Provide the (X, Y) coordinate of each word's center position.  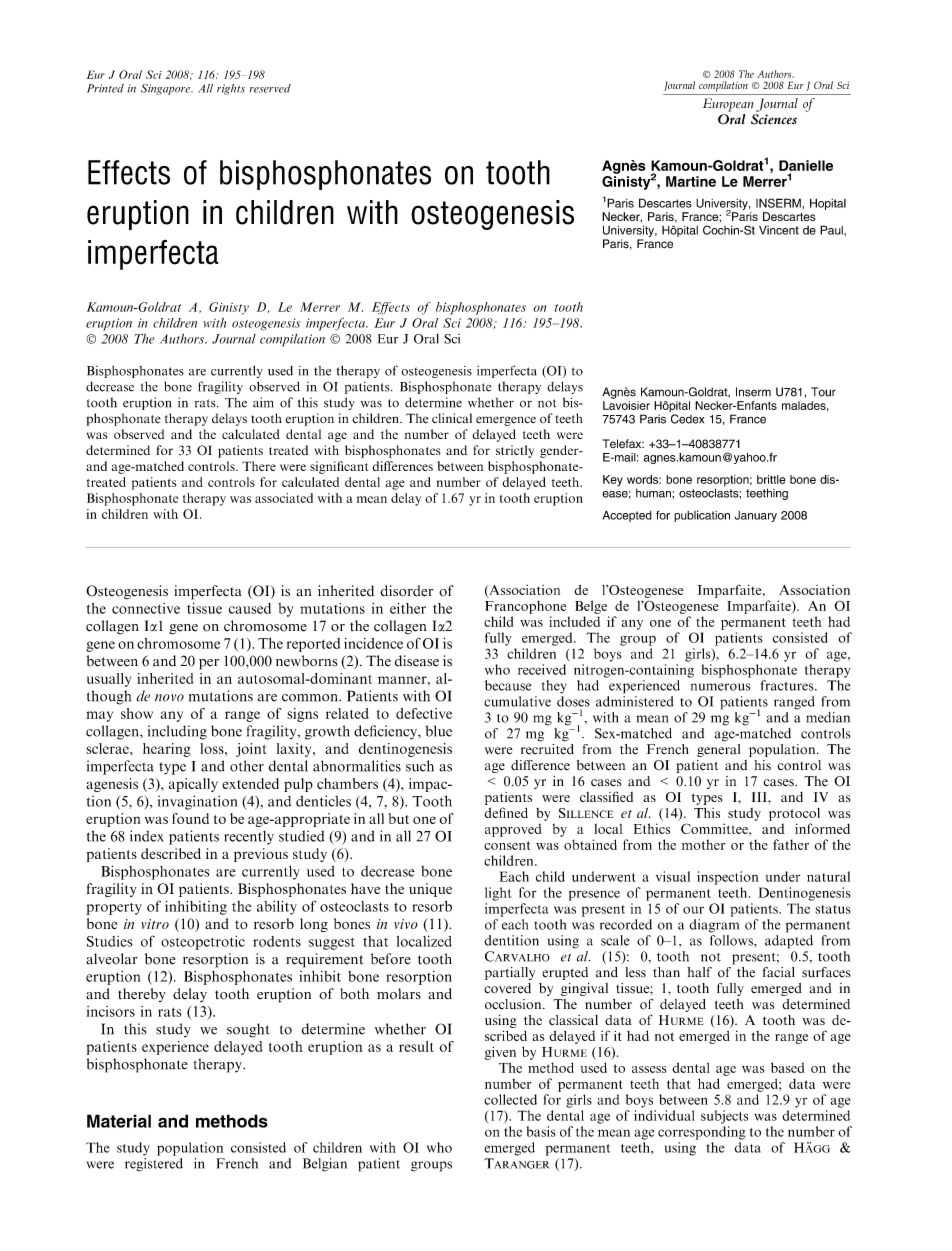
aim (263, 402)
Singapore (167, 89)
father (791, 844)
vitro (155, 924)
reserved (270, 88)
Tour (823, 392)
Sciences (774, 119)
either (408, 608)
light (498, 894)
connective (146, 608)
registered (154, 1165)
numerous (721, 687)
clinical (452, 418)
